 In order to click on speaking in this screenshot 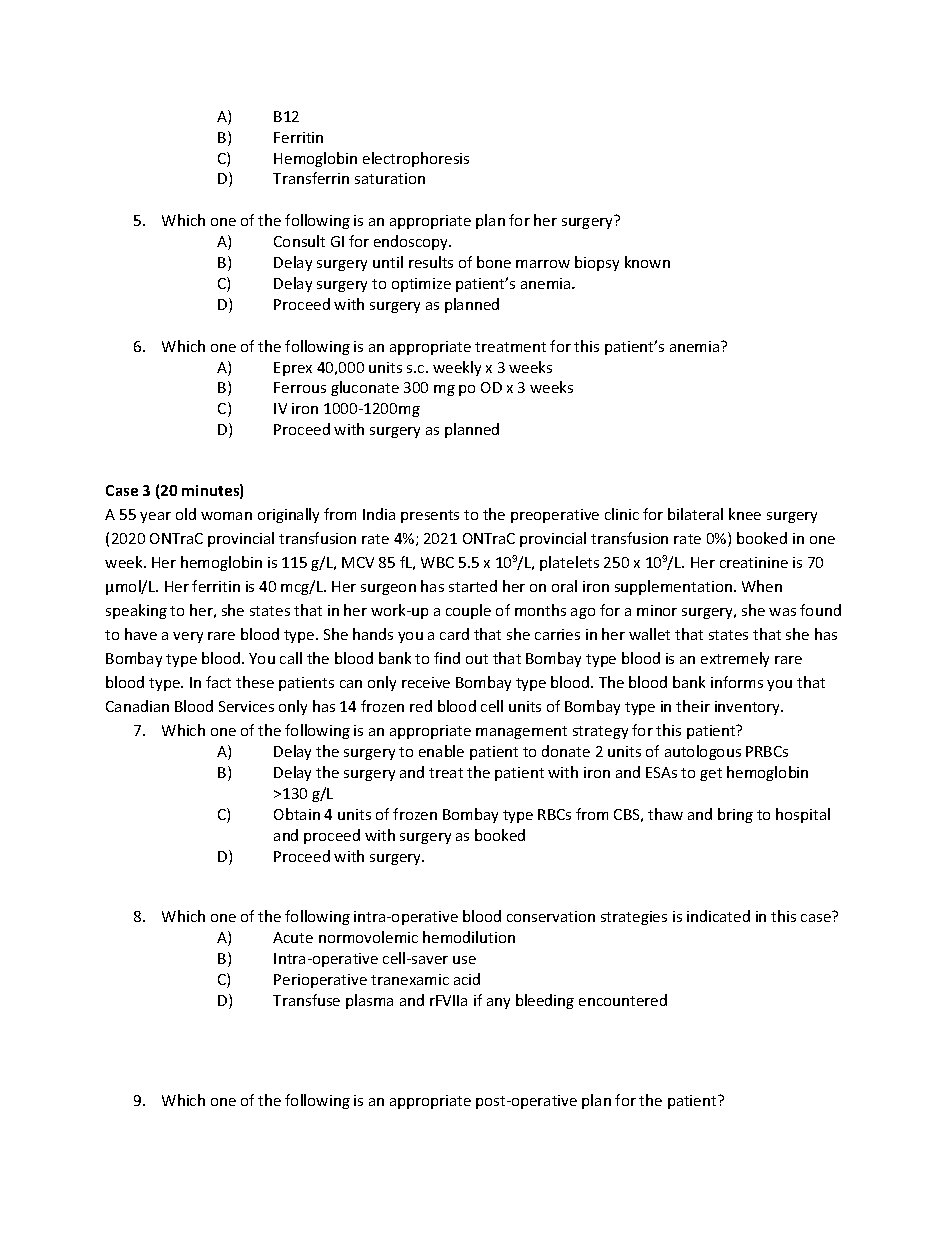, I will do `click(136, 611)`.
